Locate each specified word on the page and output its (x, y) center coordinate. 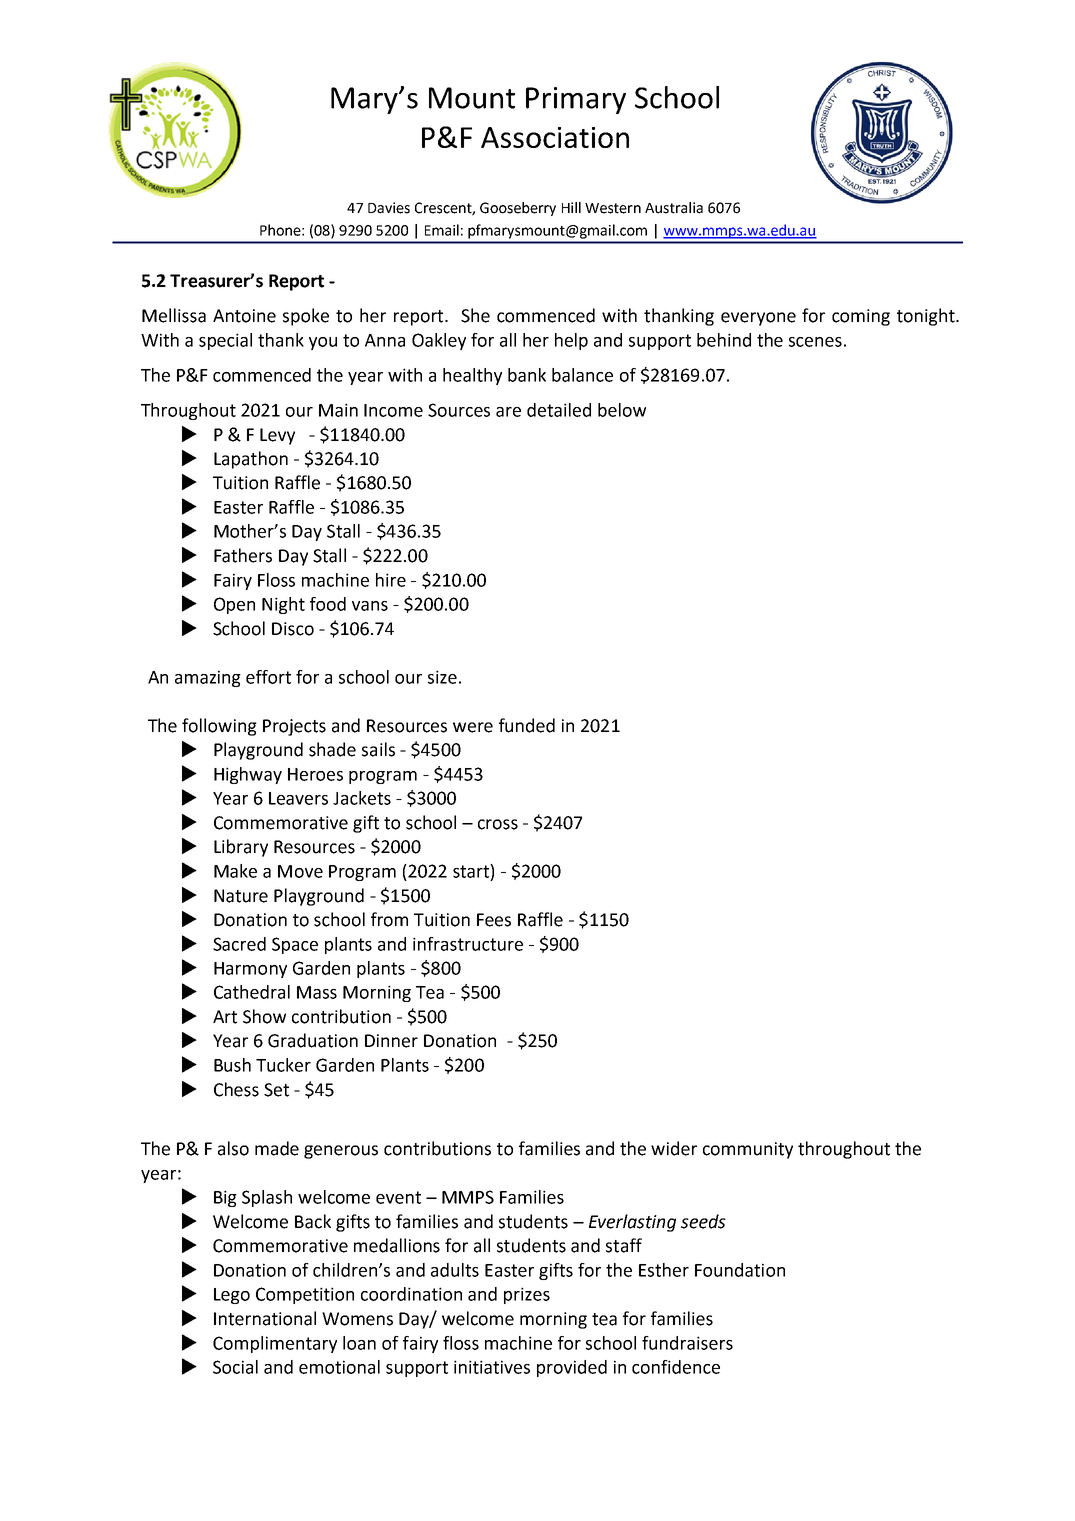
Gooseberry (518, 209)
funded (527, 725)
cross (498, 824)
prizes (527, 1295)
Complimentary (275, 1344)
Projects (294, 727)
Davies (389, 208)
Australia (674, 208)
